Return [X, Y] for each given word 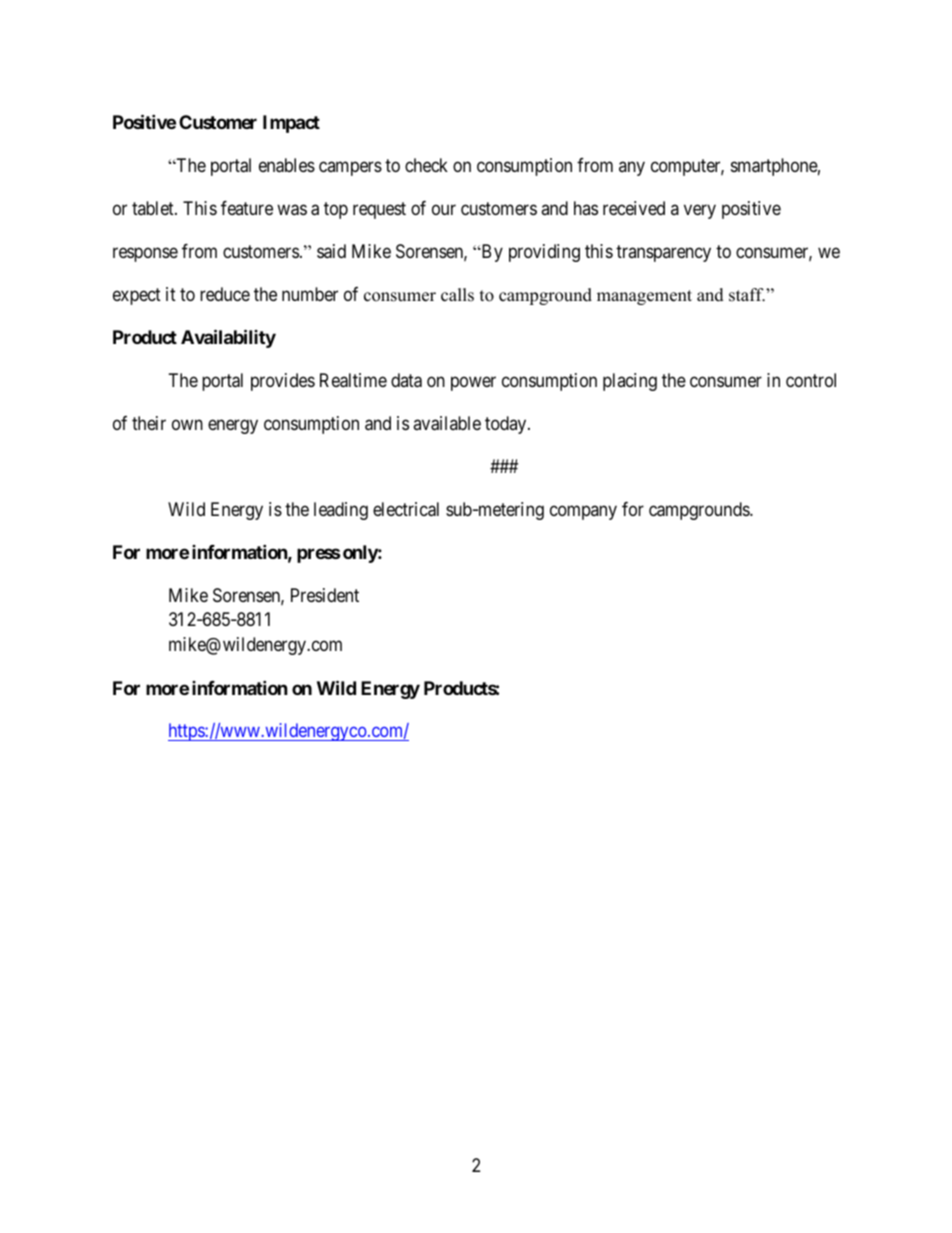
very [700, 211]
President [325, 595]
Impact [291, 124]
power [473, 383]
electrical [406, 509]
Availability [228, 338]
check [426, 165]
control [811, 380]
